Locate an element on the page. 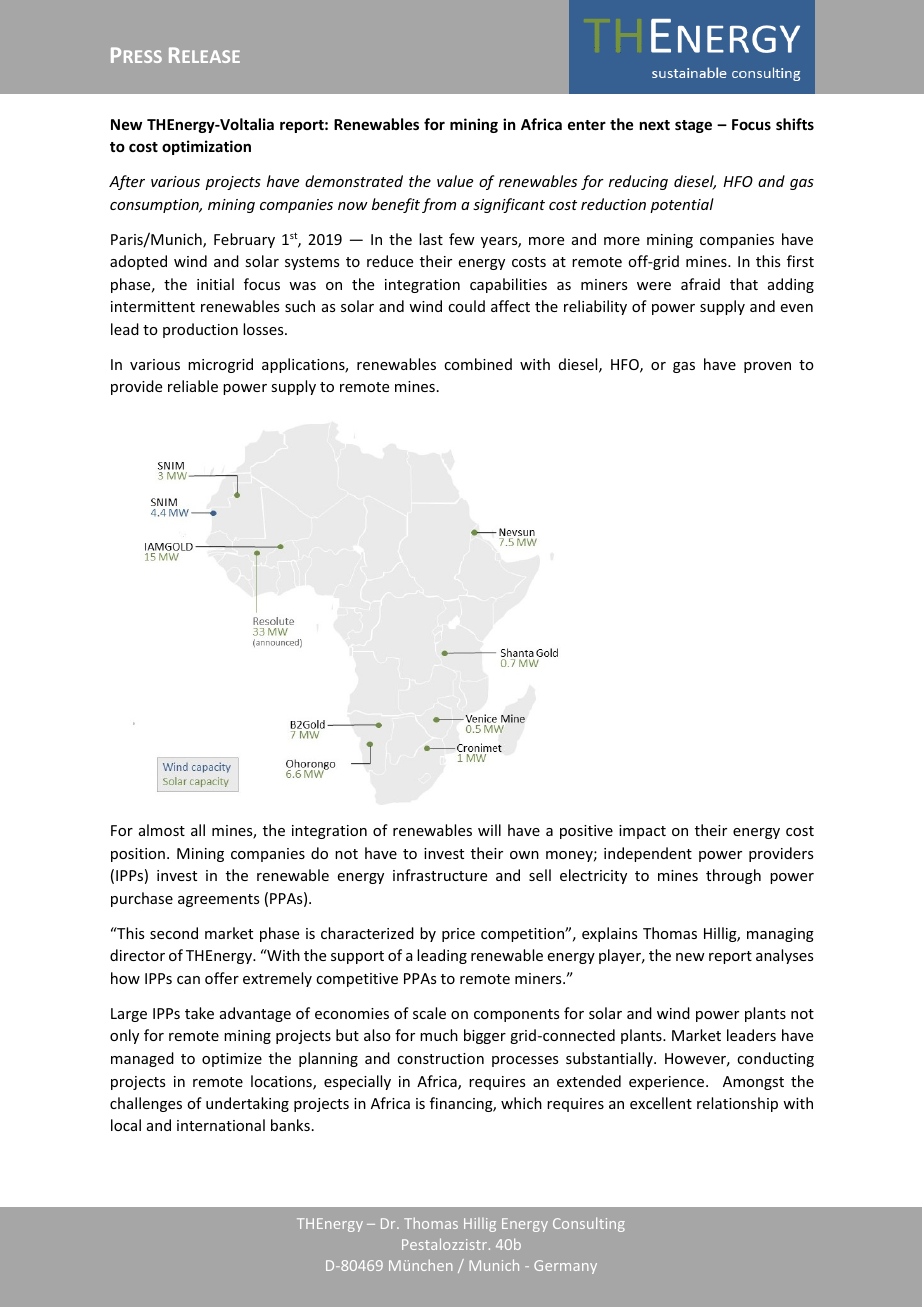  international is located at coordinates (221, 1125).
